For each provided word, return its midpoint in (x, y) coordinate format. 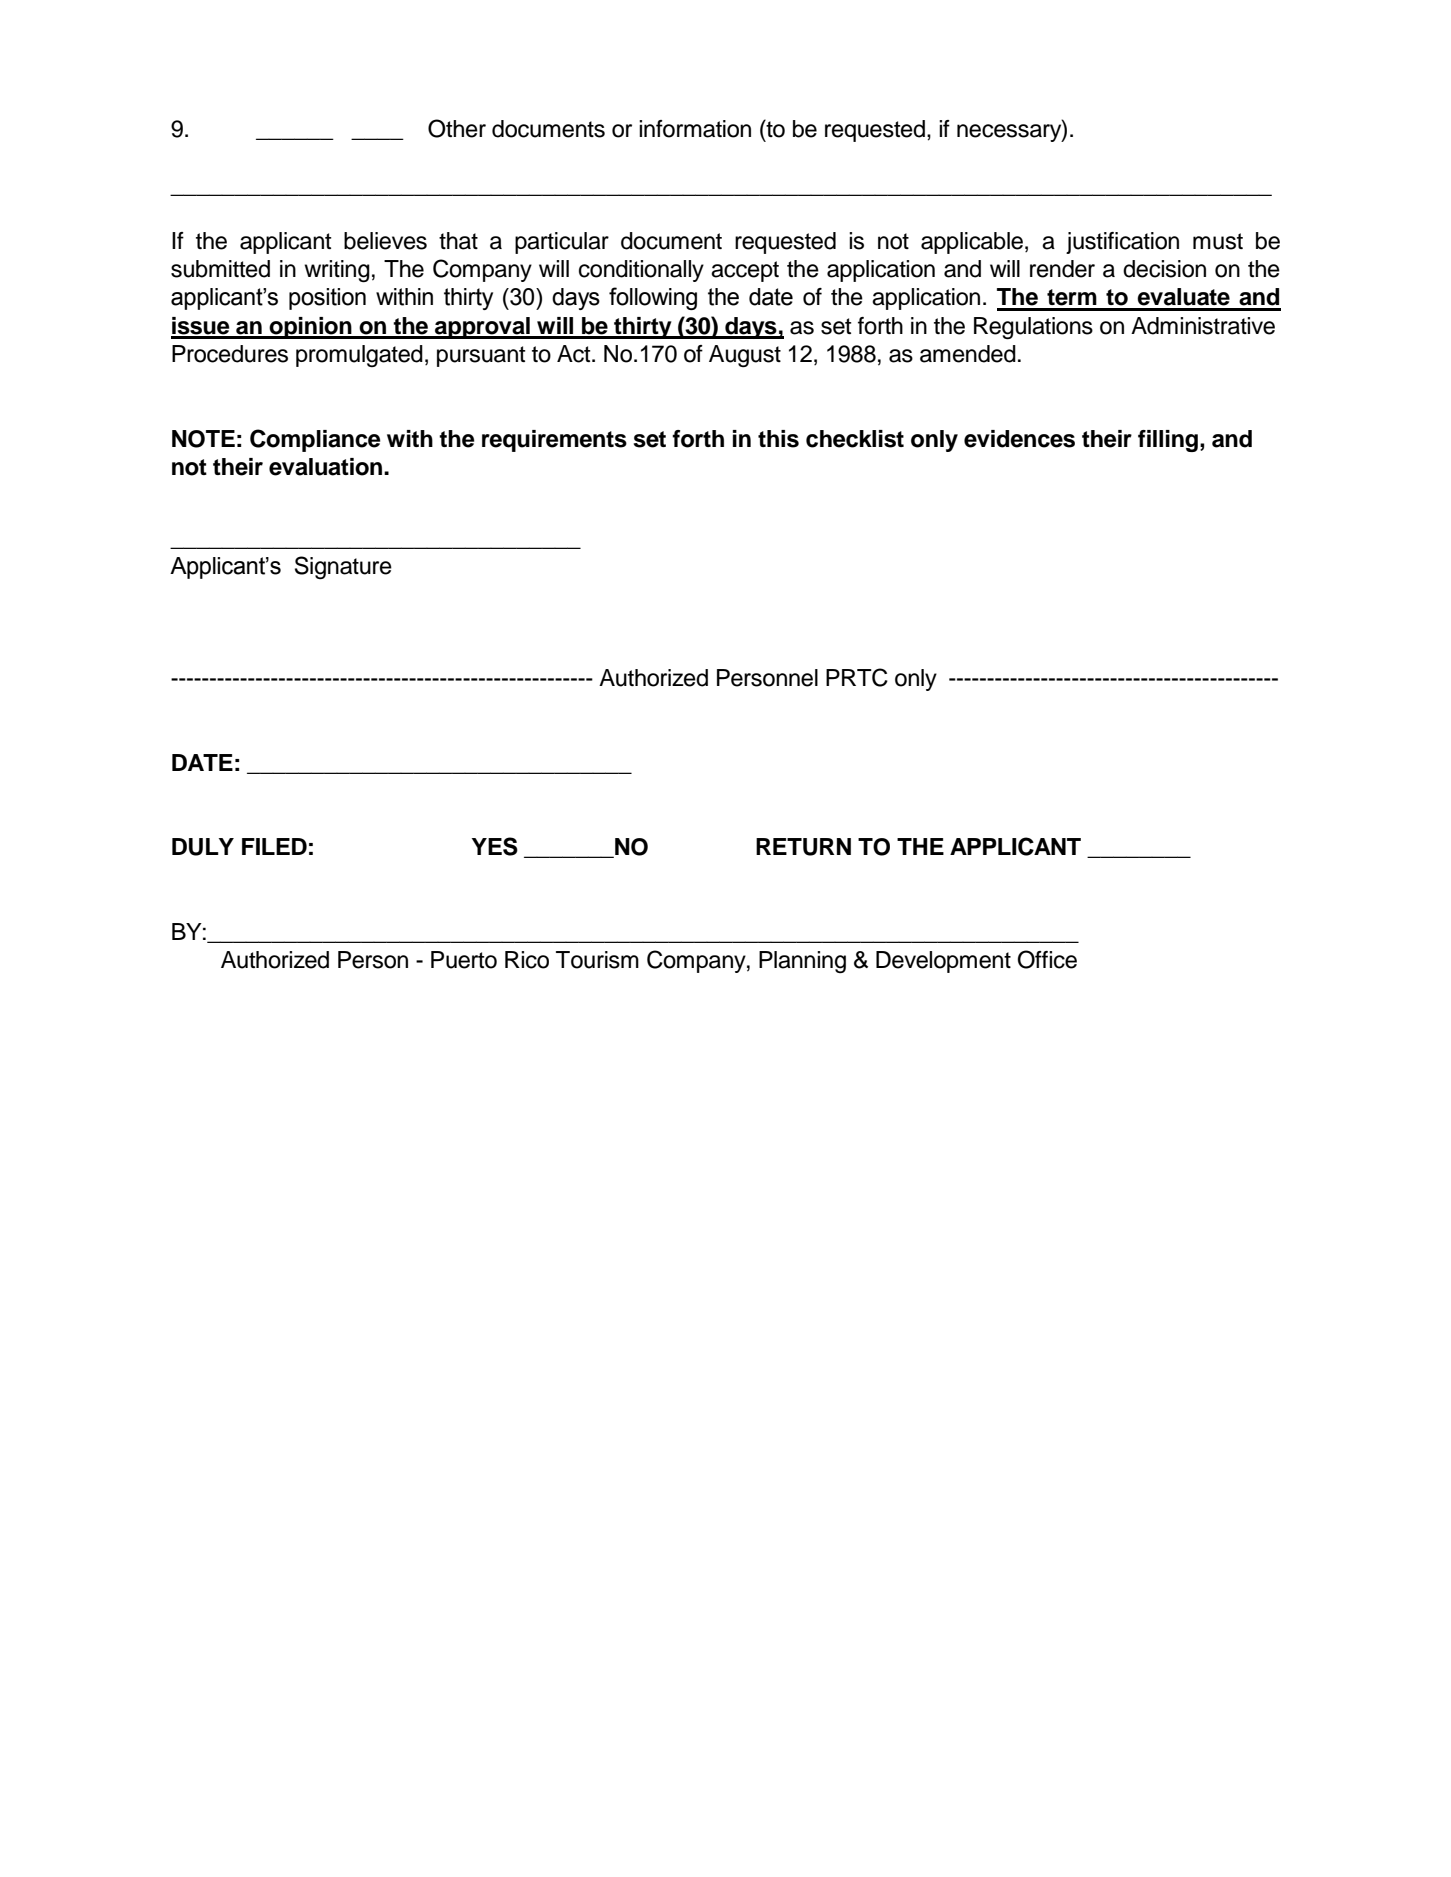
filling (1169, 441)
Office (1047, 959)
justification (1122, 243)
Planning (802, 962)
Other (457, 128)
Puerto (464, 960)
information (695, 129)
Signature (343, 567)
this (778, 439)
